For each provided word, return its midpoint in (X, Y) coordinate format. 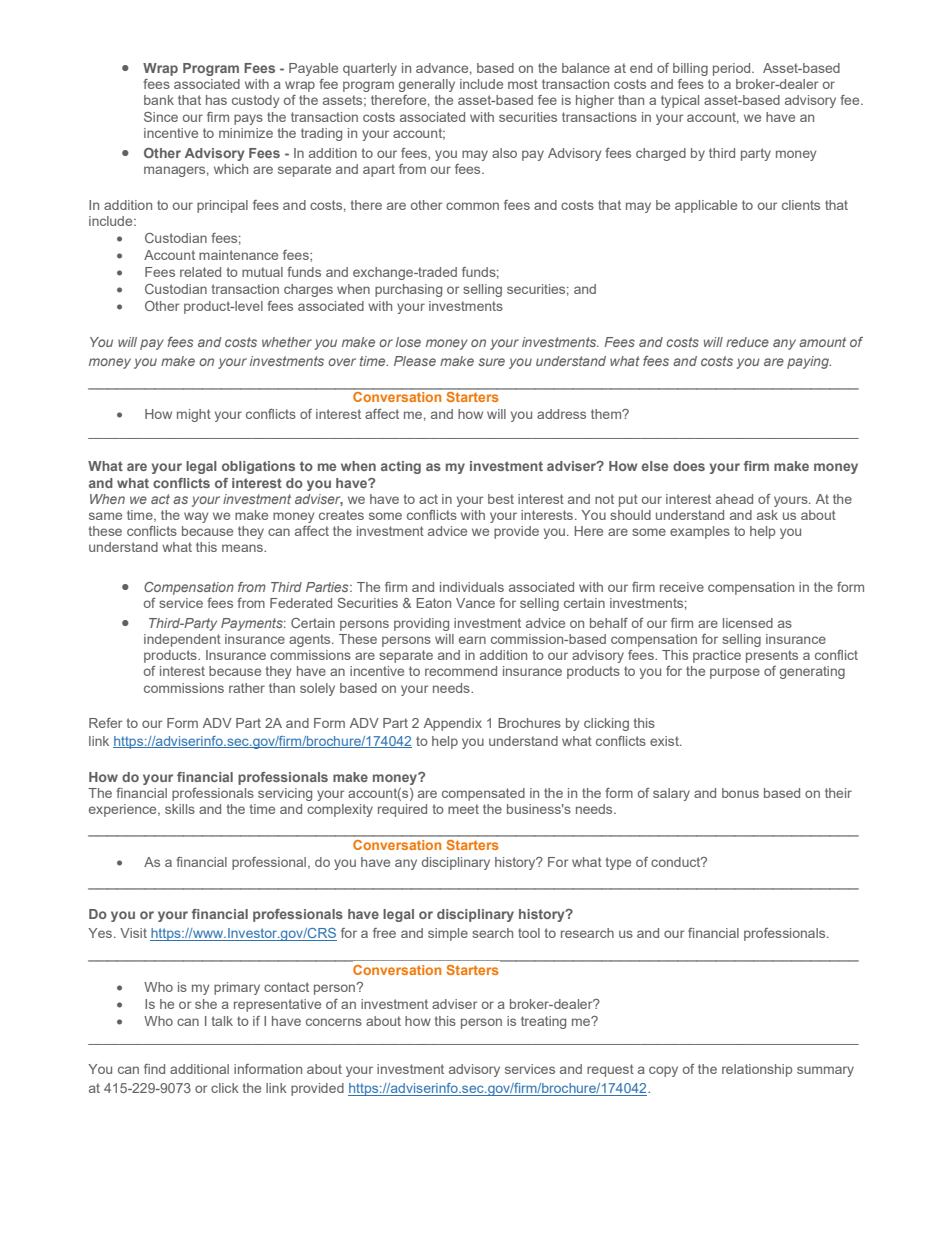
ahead (734, 499)
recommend (461, 671)
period (733, 69)
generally (427, 85)
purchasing (408, 290)
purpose (735, 673)
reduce (747, 342)
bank (159, 100)
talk (222, 1021)
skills (180, 809)
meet (463, 809)
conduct (677, 862)
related (200, 272)
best (501, 499)
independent (182, 640)
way (196, 517)
